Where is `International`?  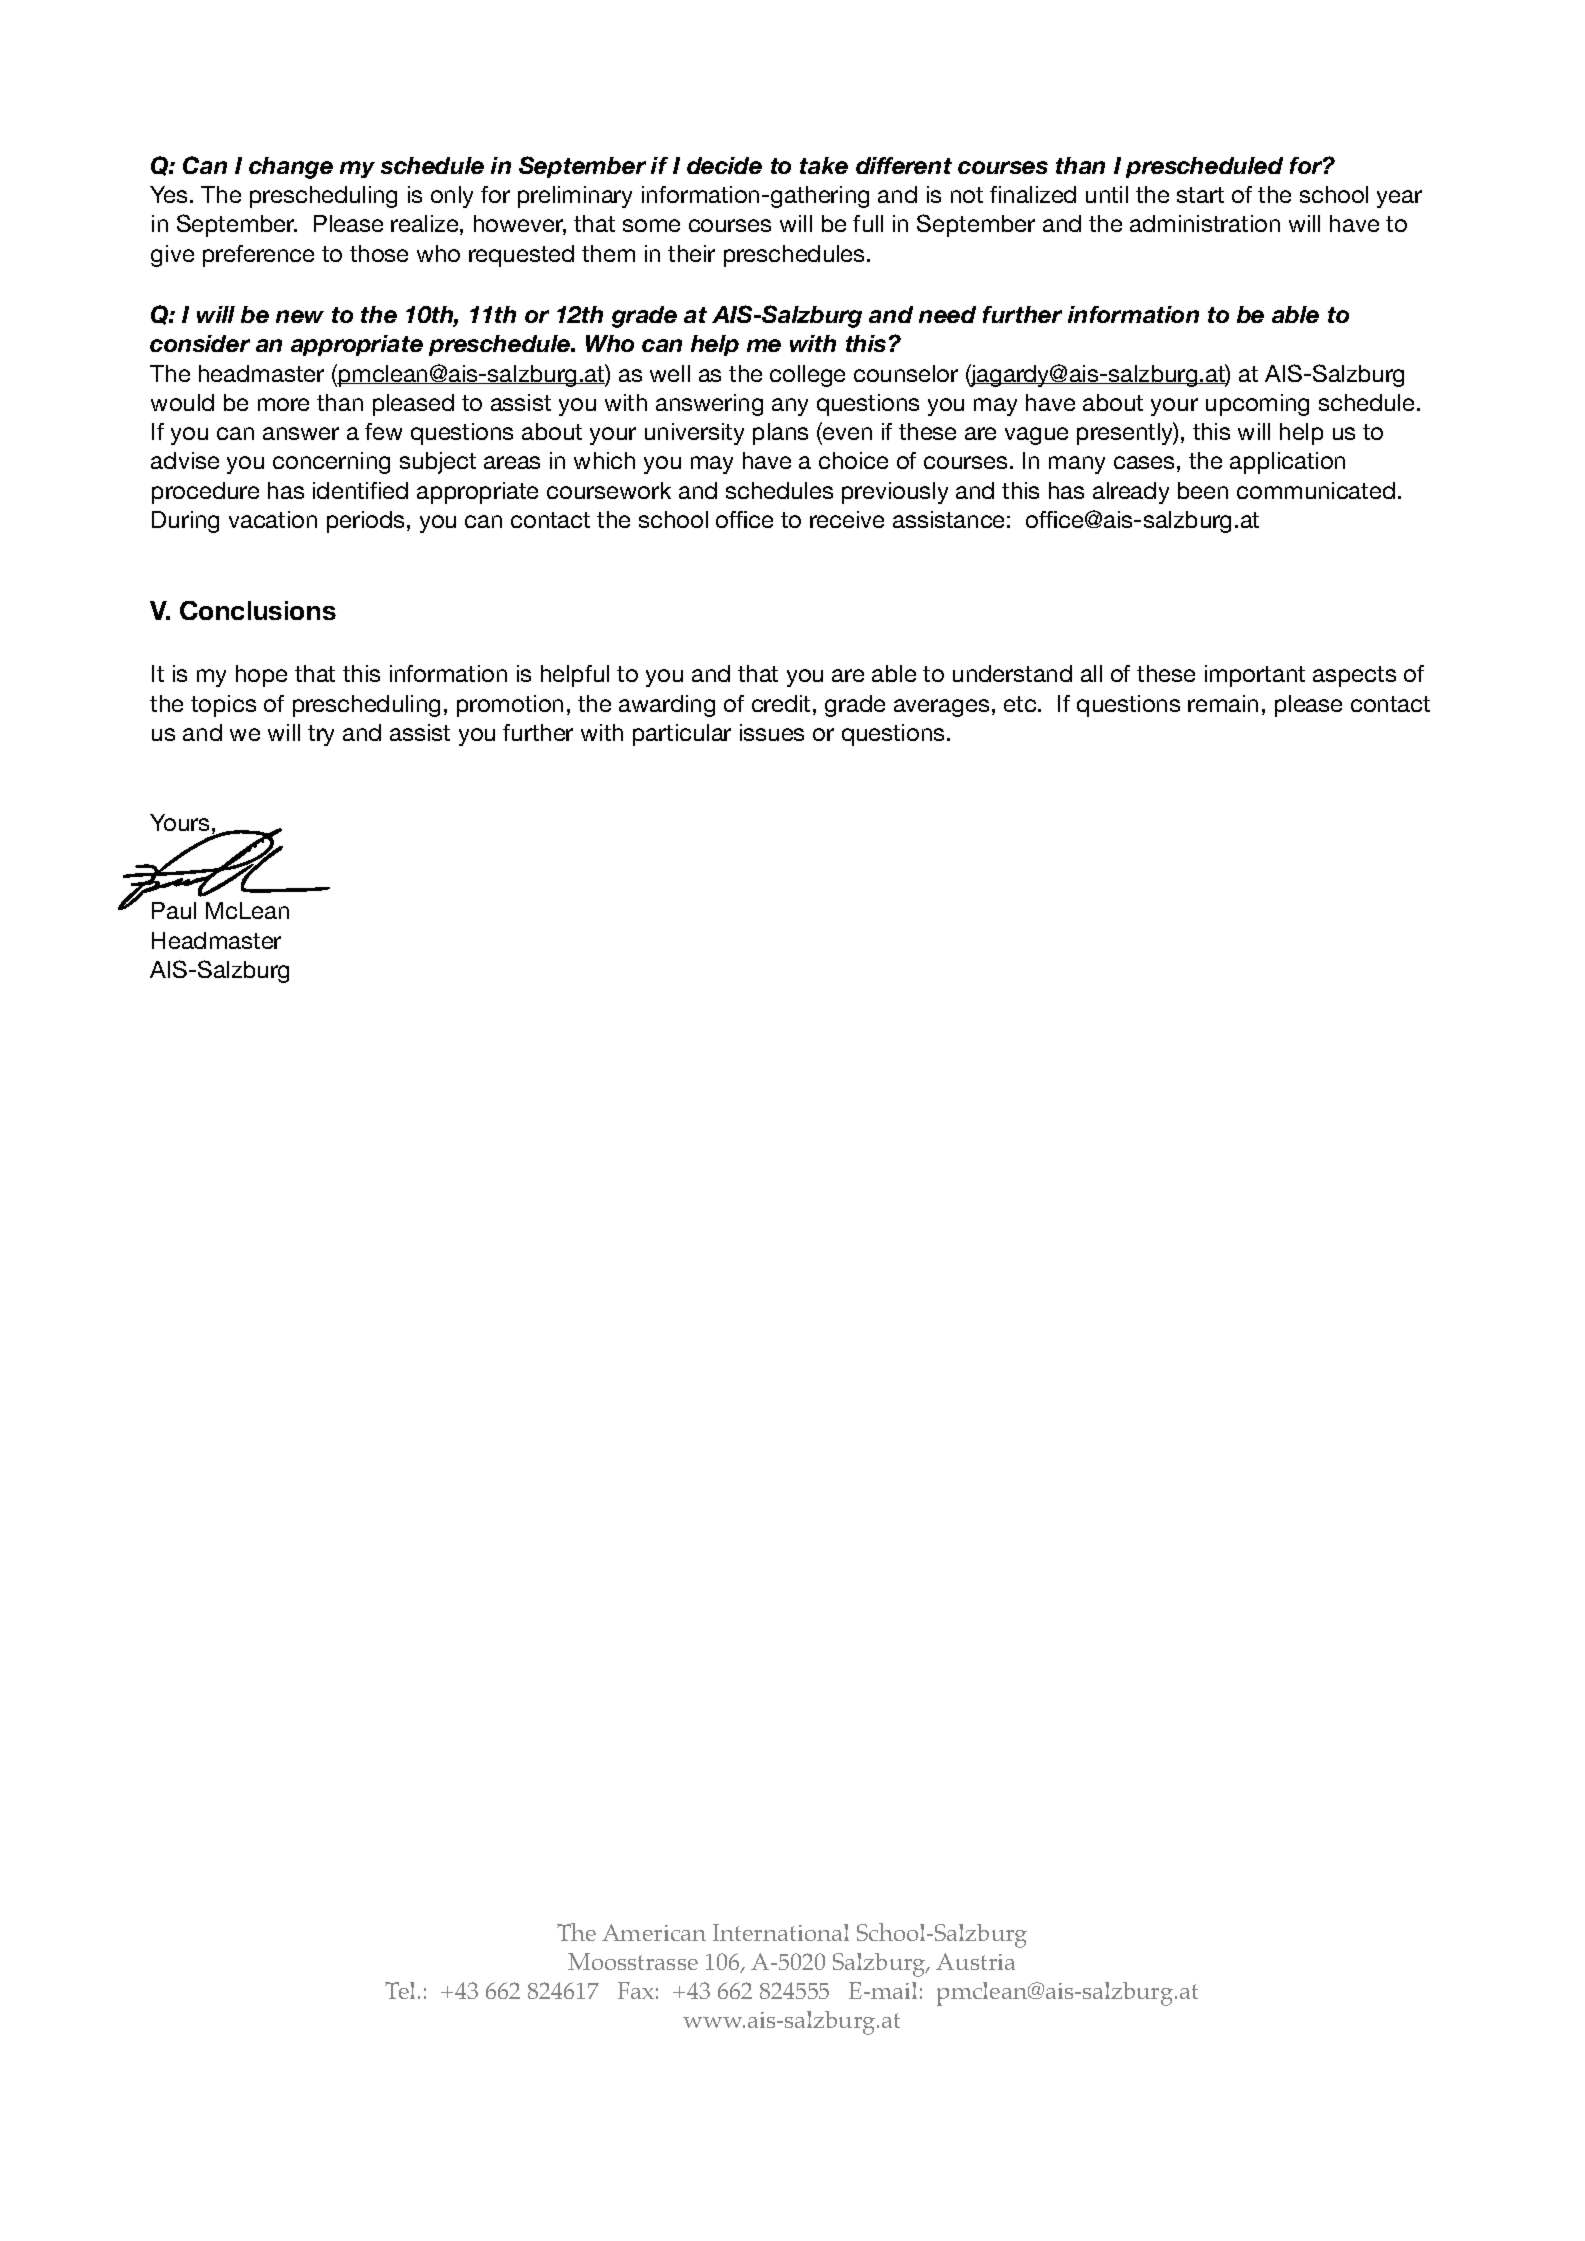 International is located at coordinates (781, 1932).
